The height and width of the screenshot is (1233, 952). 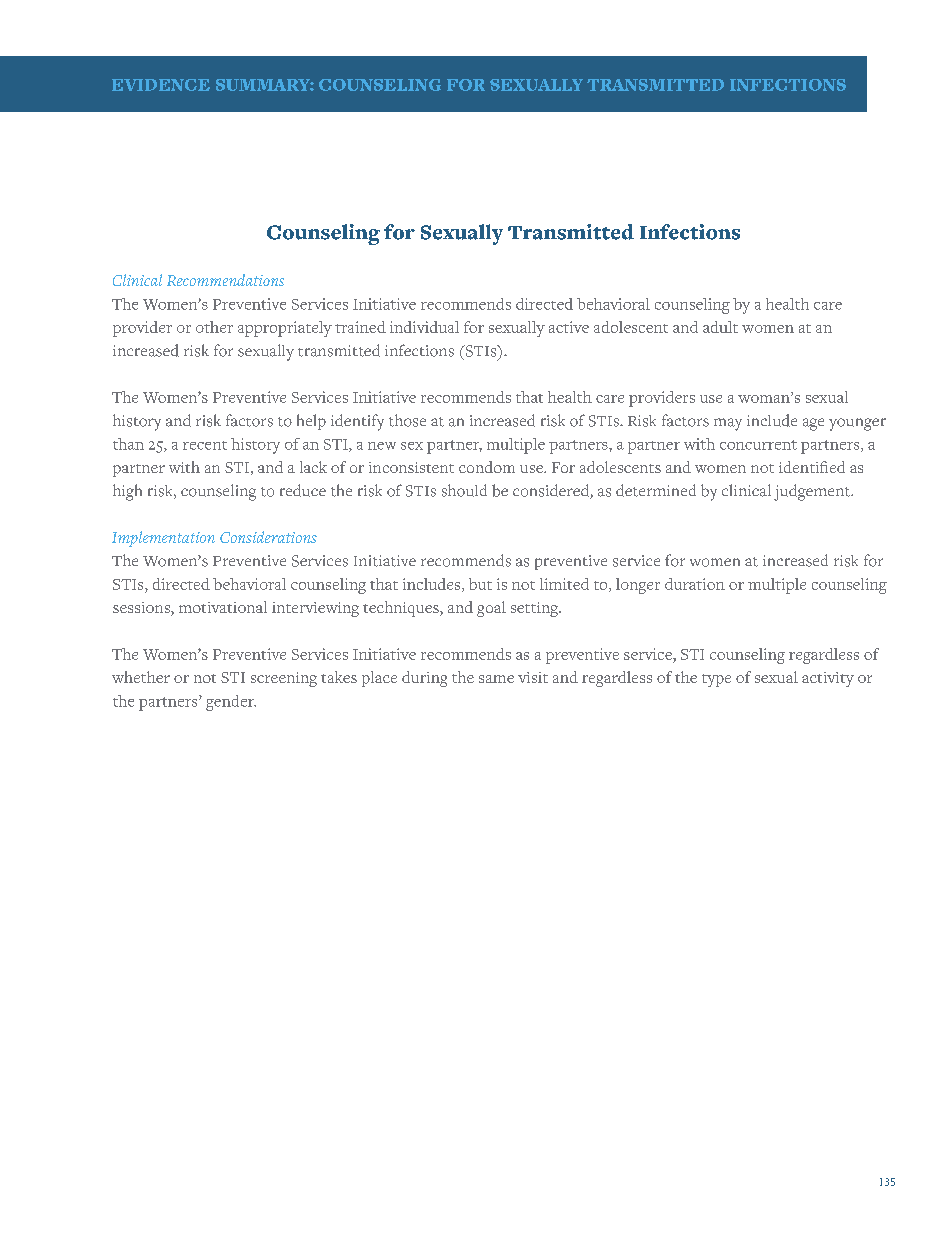 I want to click on Implementation, so click(x=163, y=539).
